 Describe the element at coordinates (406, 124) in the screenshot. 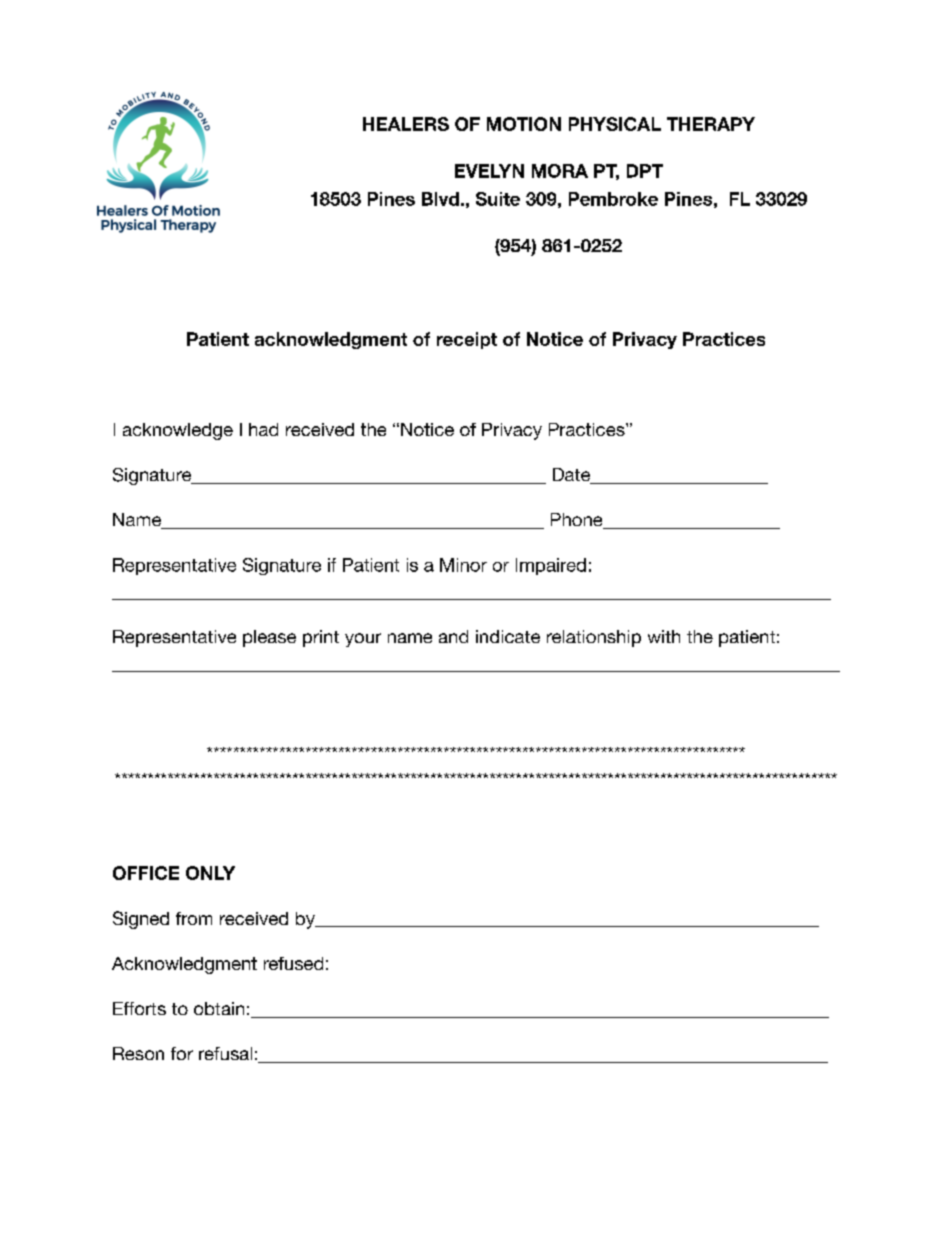

I see `HEALERS` at that location.
